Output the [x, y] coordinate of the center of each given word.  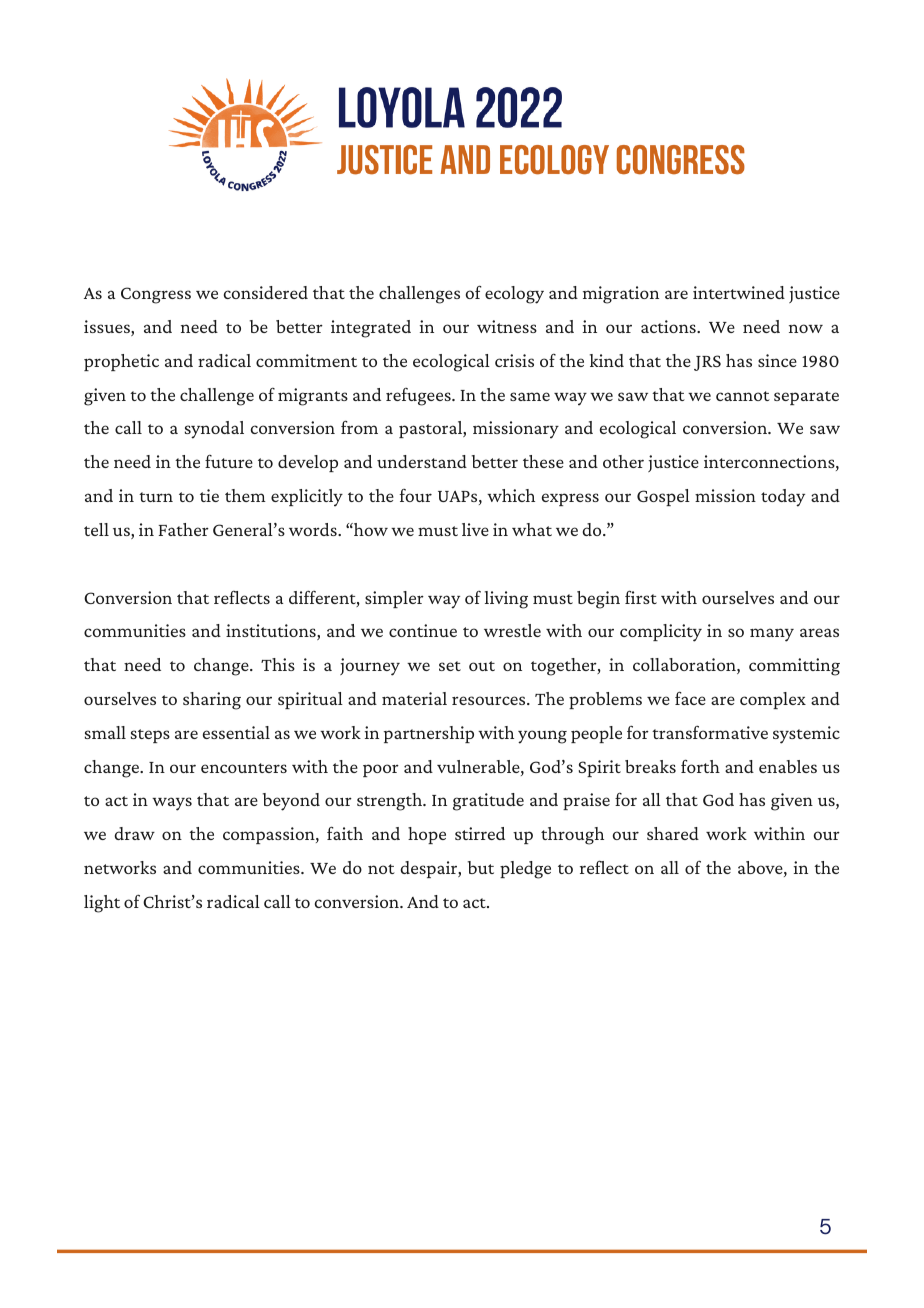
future [229, 461]
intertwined [739, 292]
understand [422, 461]
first [641, 597]
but [481, 867]
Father [184, 529]
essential [236, 732]
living [506, 600]
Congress [156, 295]
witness [507, 326]
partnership [429, 734]
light [102, 904]
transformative [710, 732]
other [623, 461]
